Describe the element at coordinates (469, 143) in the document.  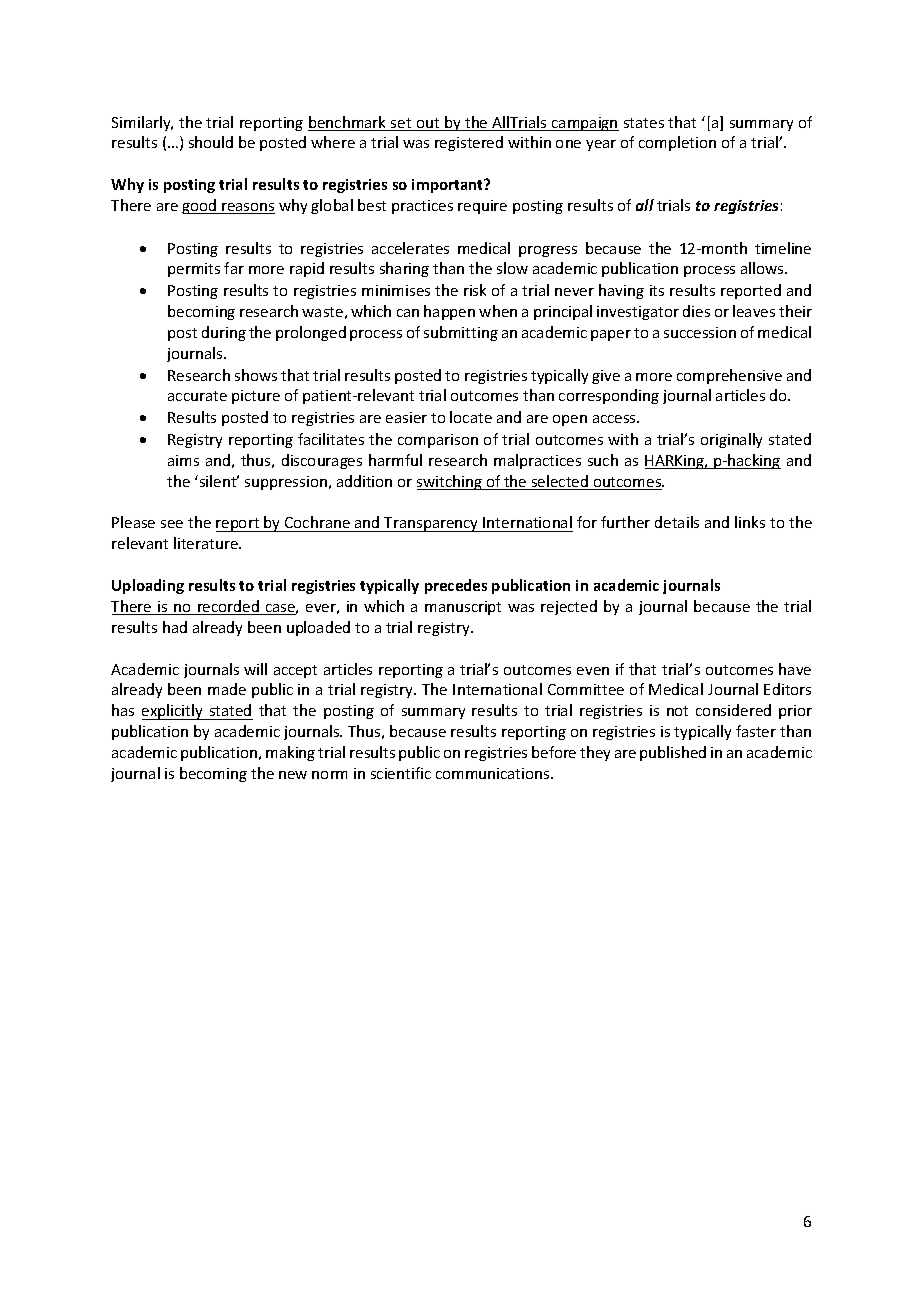
I see `registered` at that location.
